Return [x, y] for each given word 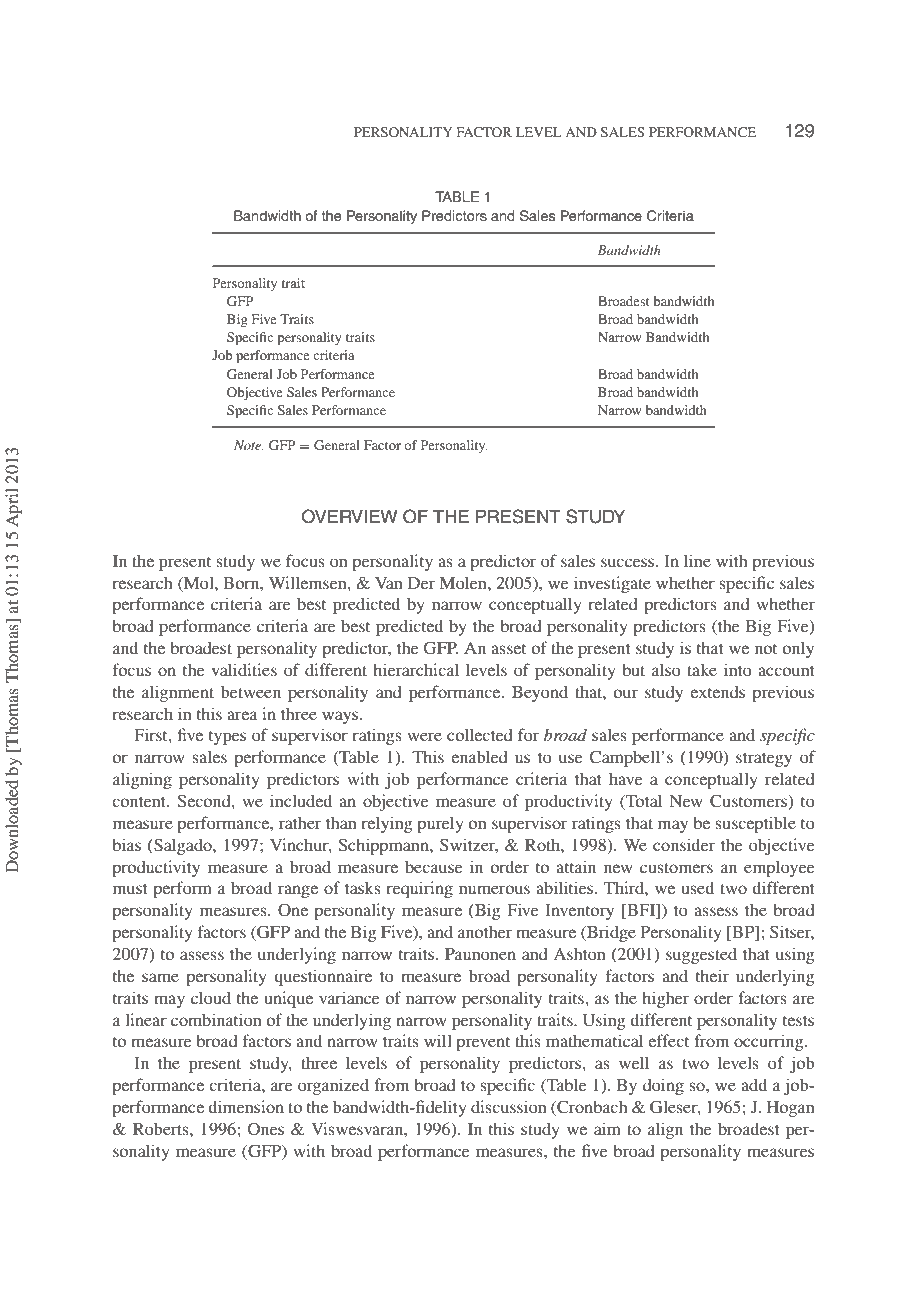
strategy [764, 760]
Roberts [162, 1129]
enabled [479, 756]
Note [249, 445]
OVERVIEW [349, 516]
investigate [612, 584]
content [140, 802]
